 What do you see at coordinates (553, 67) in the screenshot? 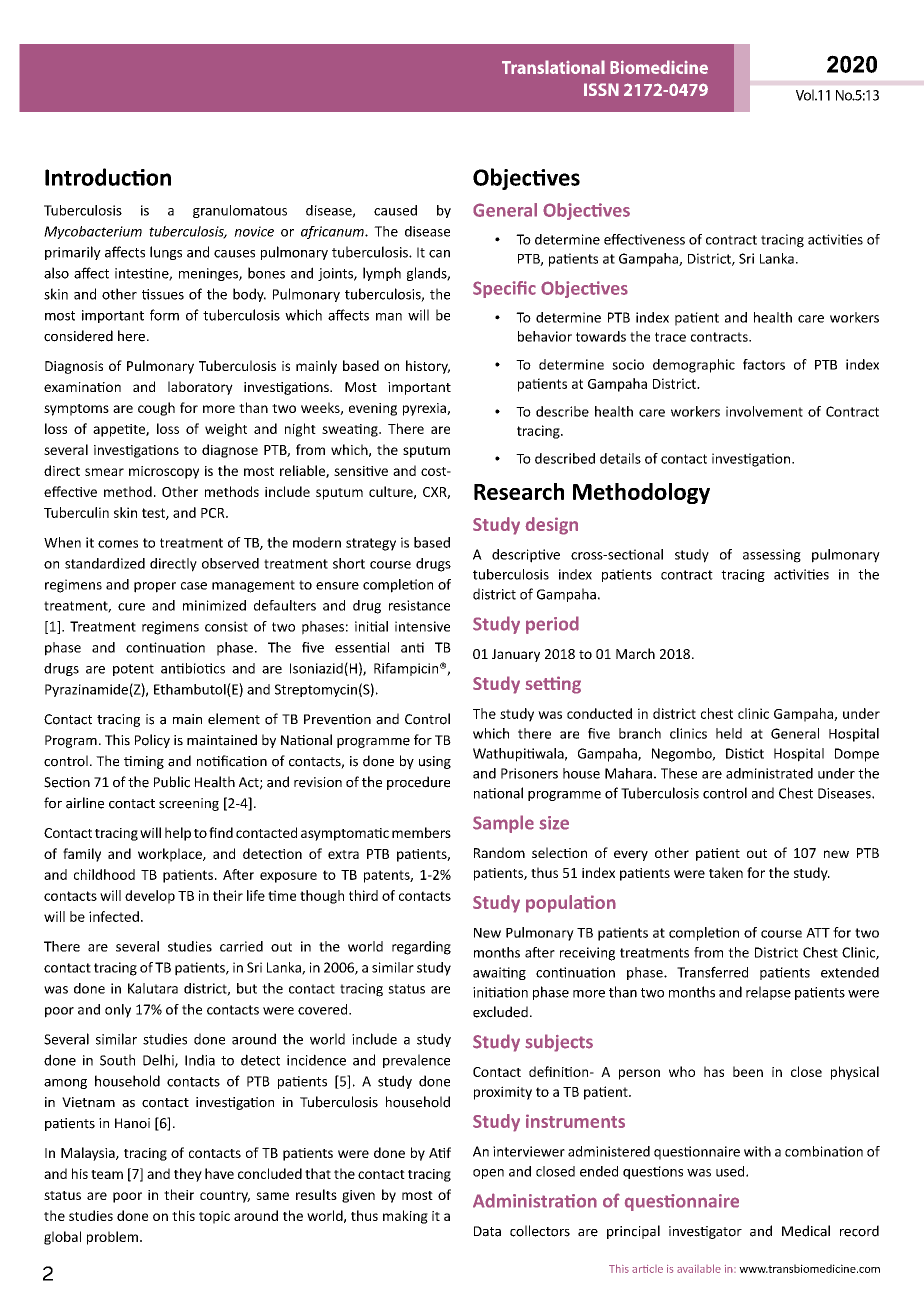
I see `Translational` at bounding box center [553, 67].
